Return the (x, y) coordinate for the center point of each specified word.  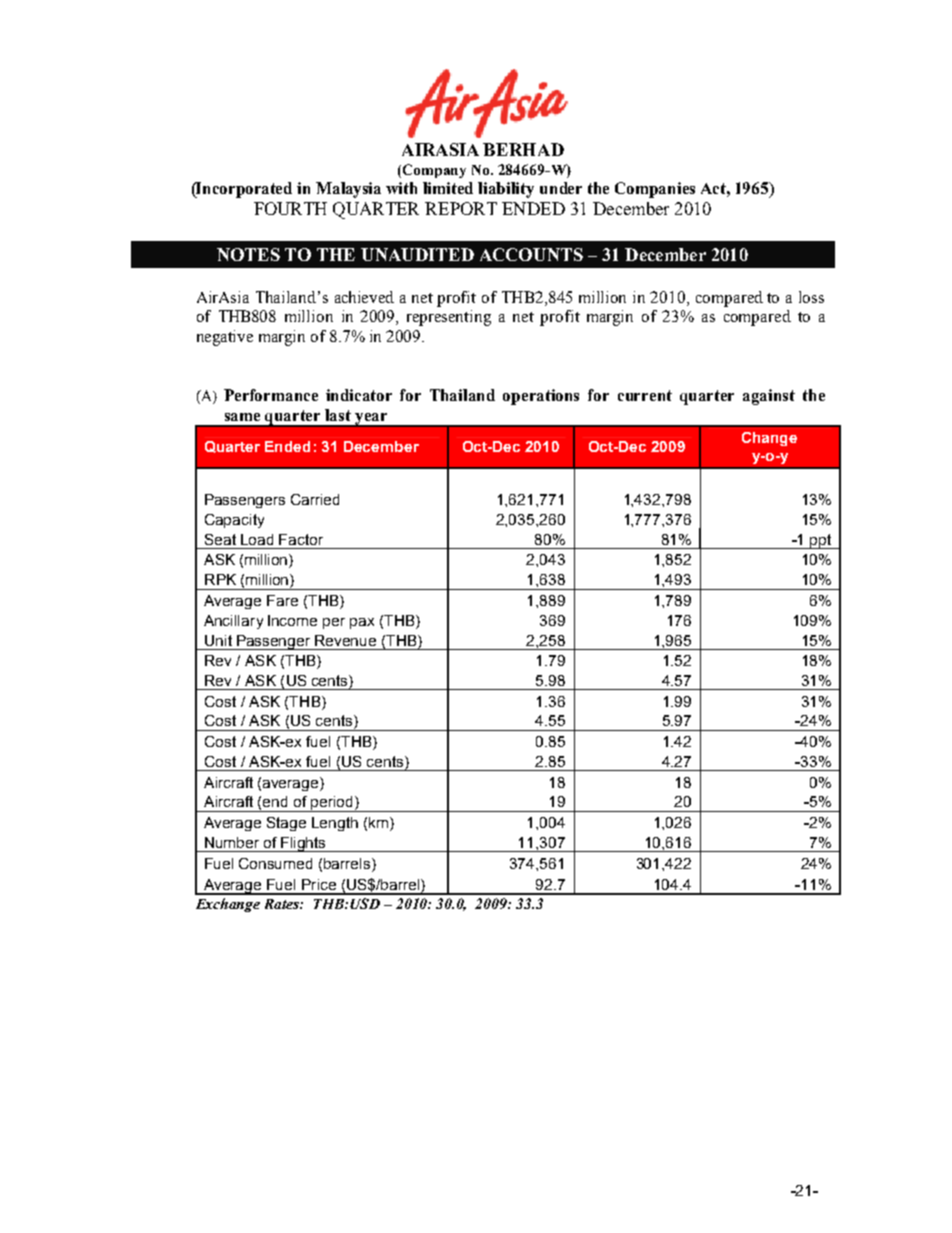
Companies (655, 190)
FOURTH (290, 208)
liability (506, 190)
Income (292, 620)
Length (335, 824)
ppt (821, 541)
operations (541, 397)
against (769, 397)
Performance (271, 395)
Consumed (275, 863)
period (332, 804)
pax (362, 623)
